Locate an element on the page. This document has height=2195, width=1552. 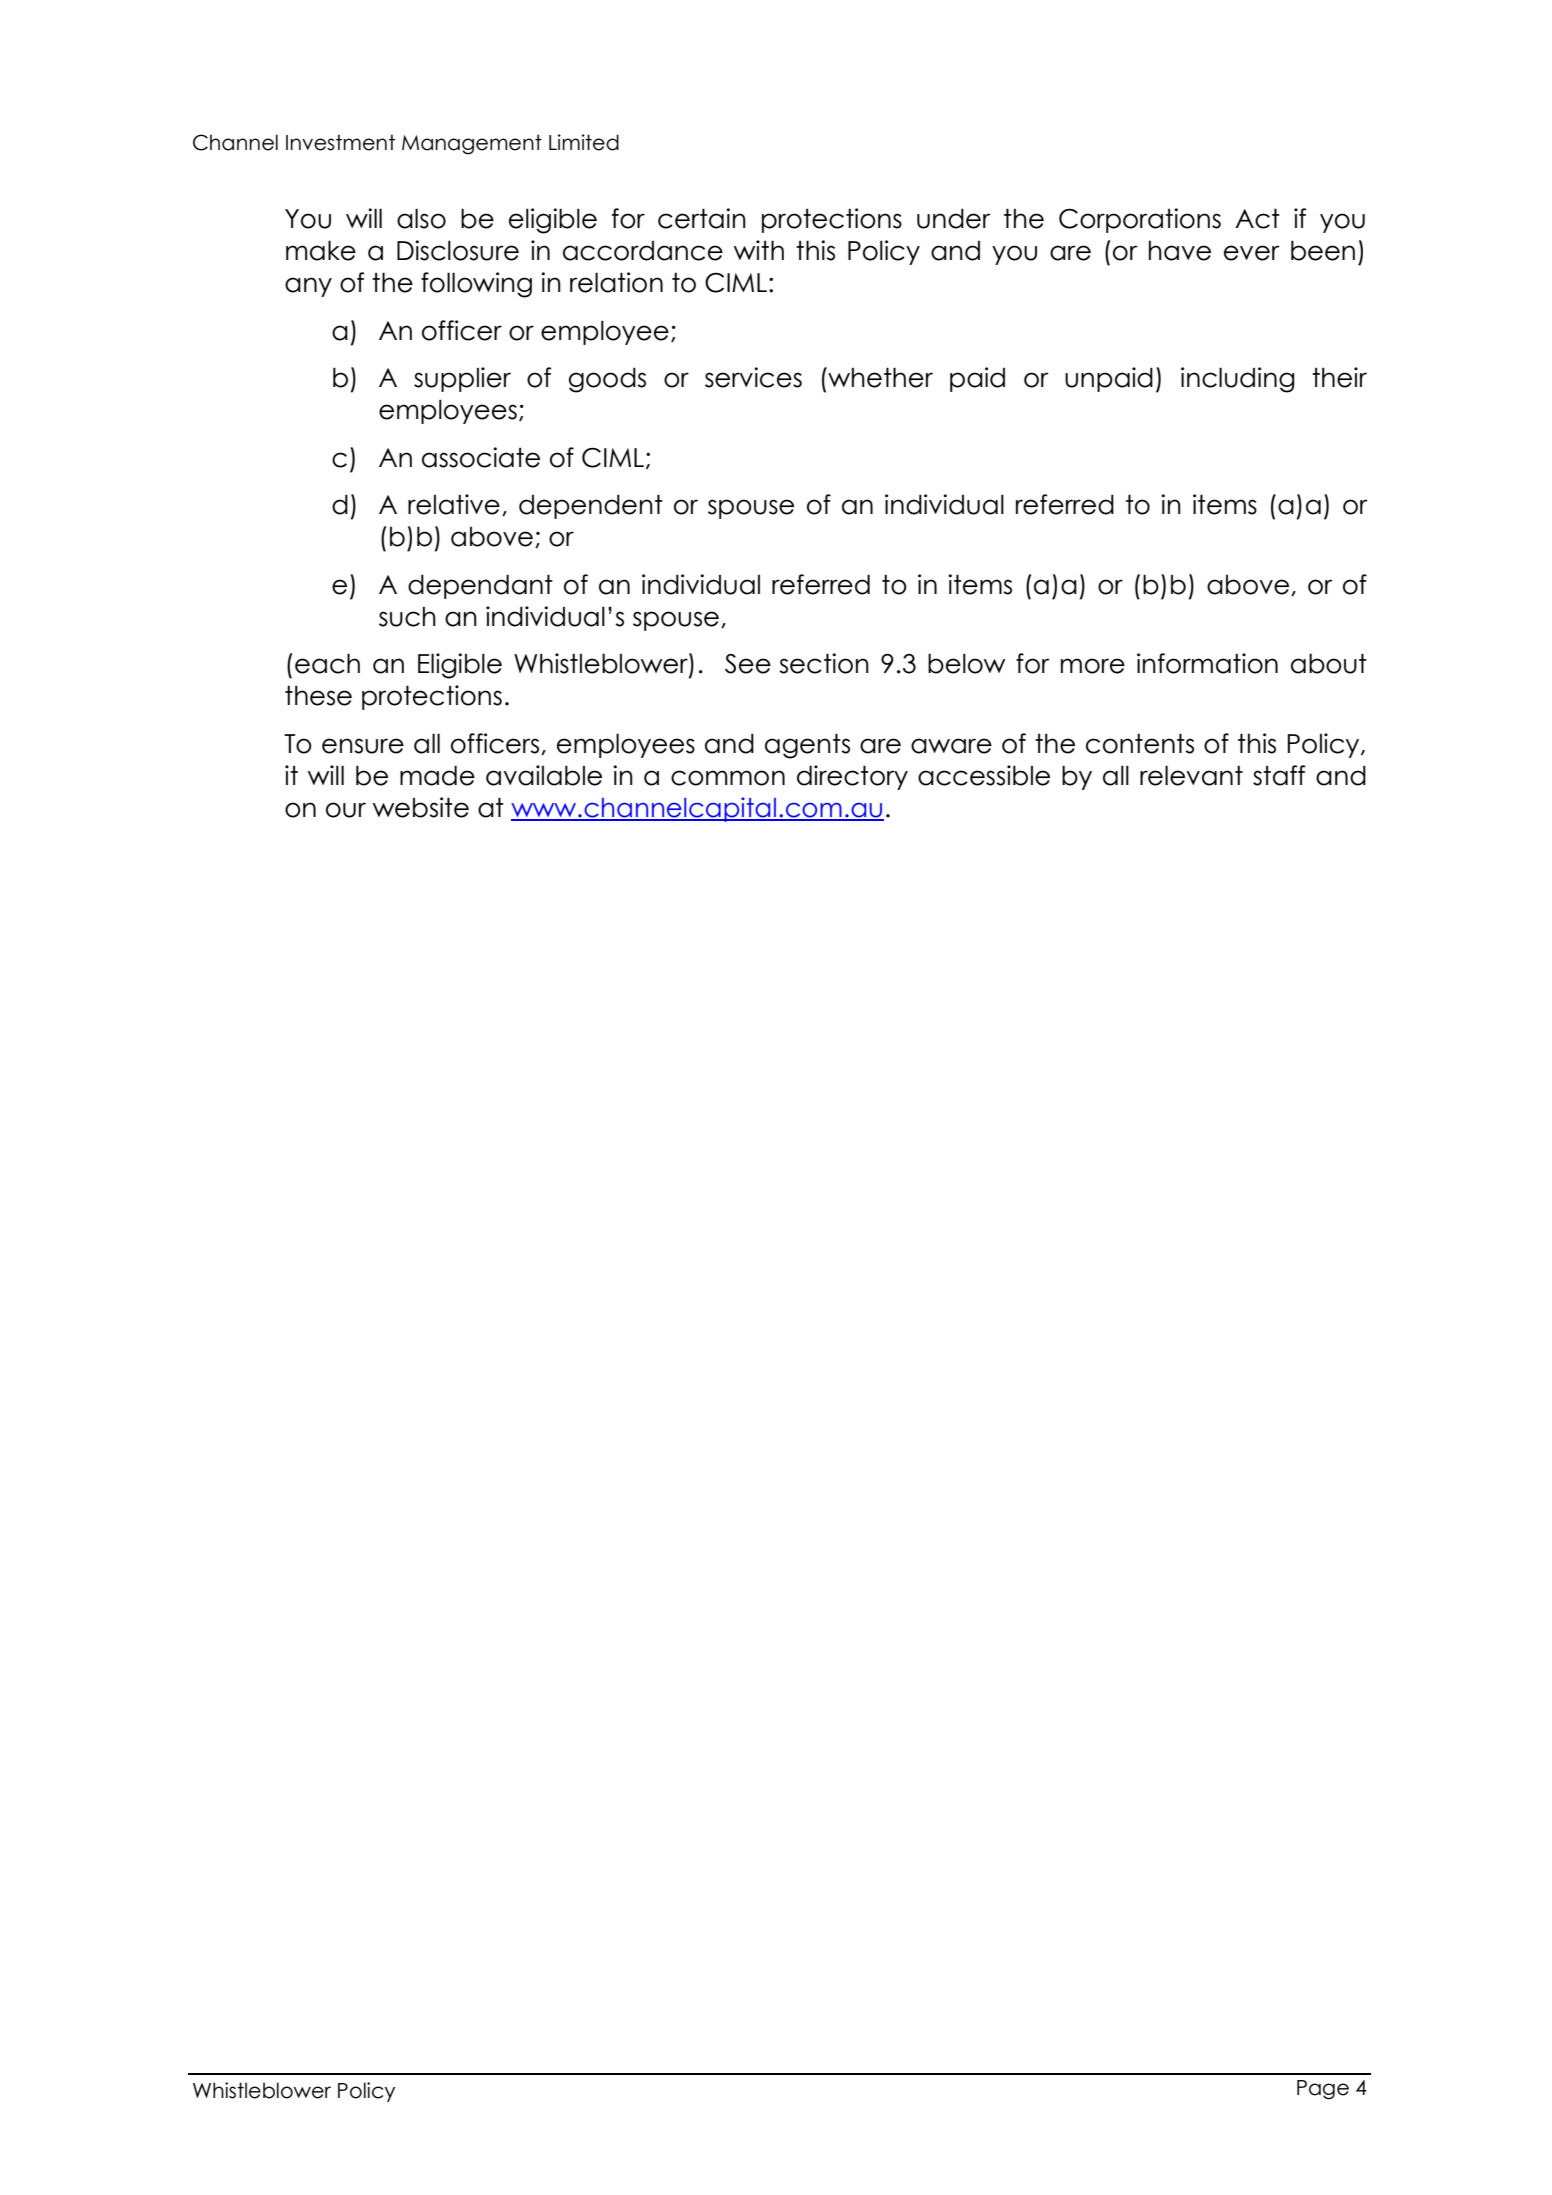
our is located at coordinates (346, 810).
